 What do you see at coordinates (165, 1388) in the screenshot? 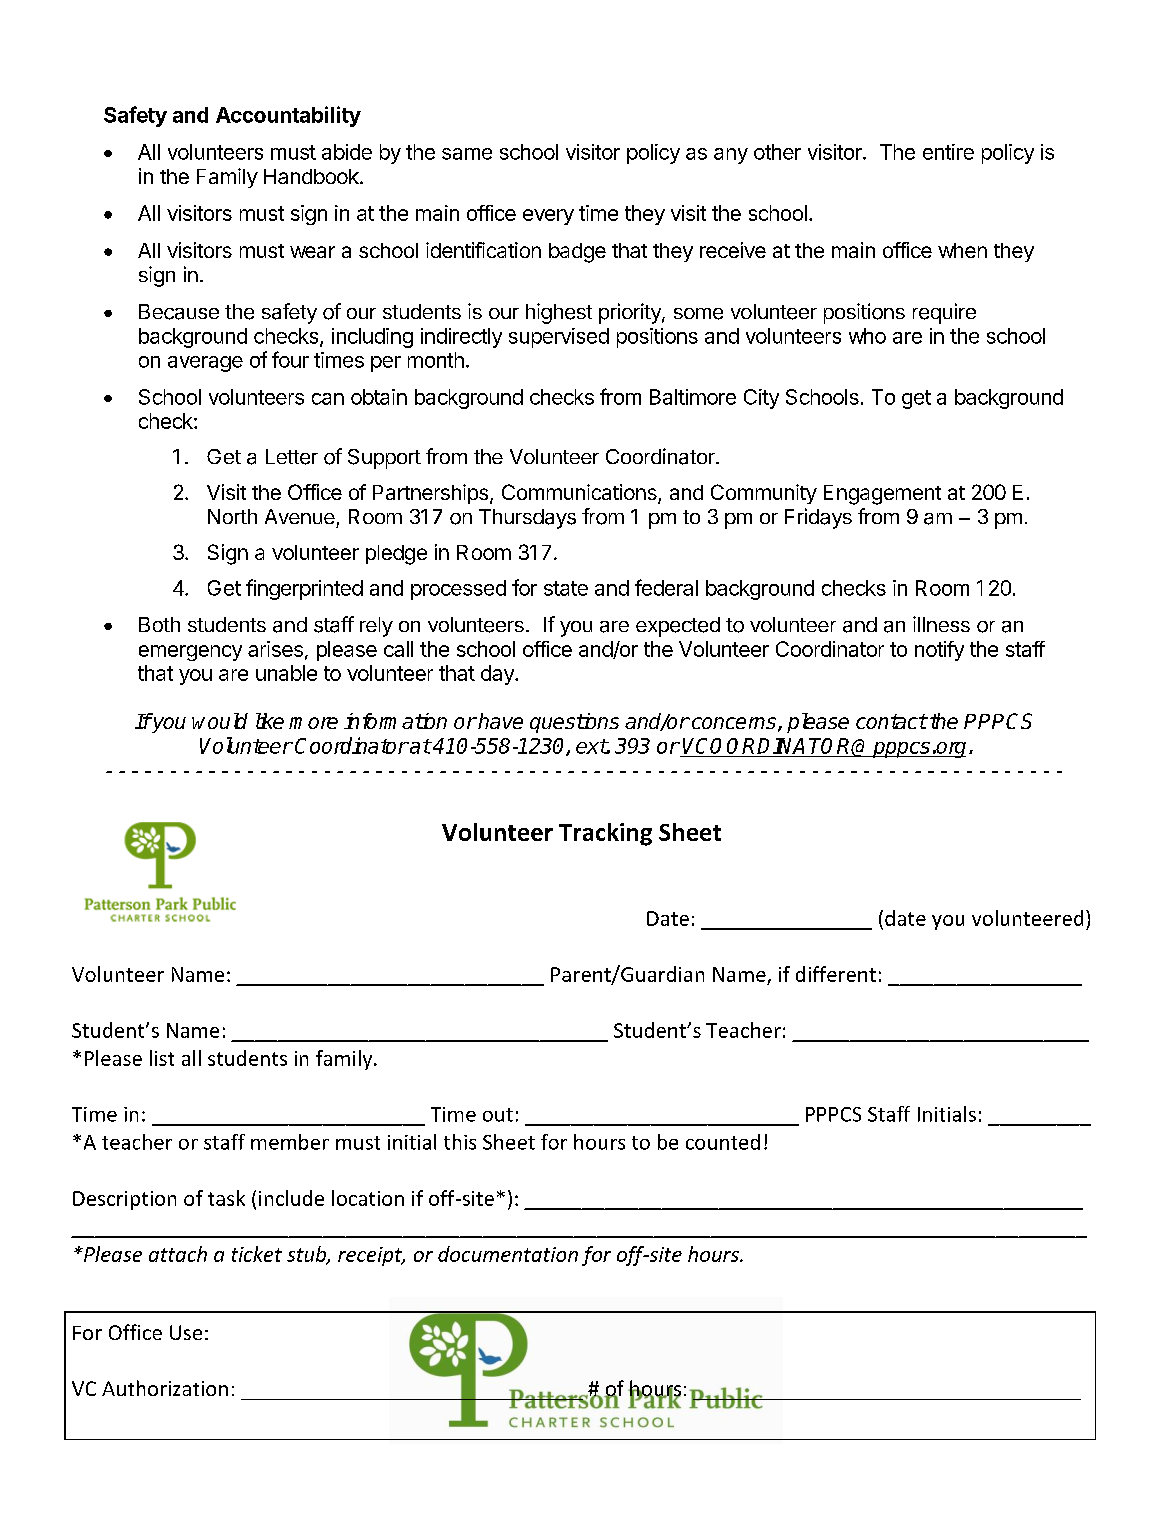
I see `Authorization` at bounding box center [165, 1388].
